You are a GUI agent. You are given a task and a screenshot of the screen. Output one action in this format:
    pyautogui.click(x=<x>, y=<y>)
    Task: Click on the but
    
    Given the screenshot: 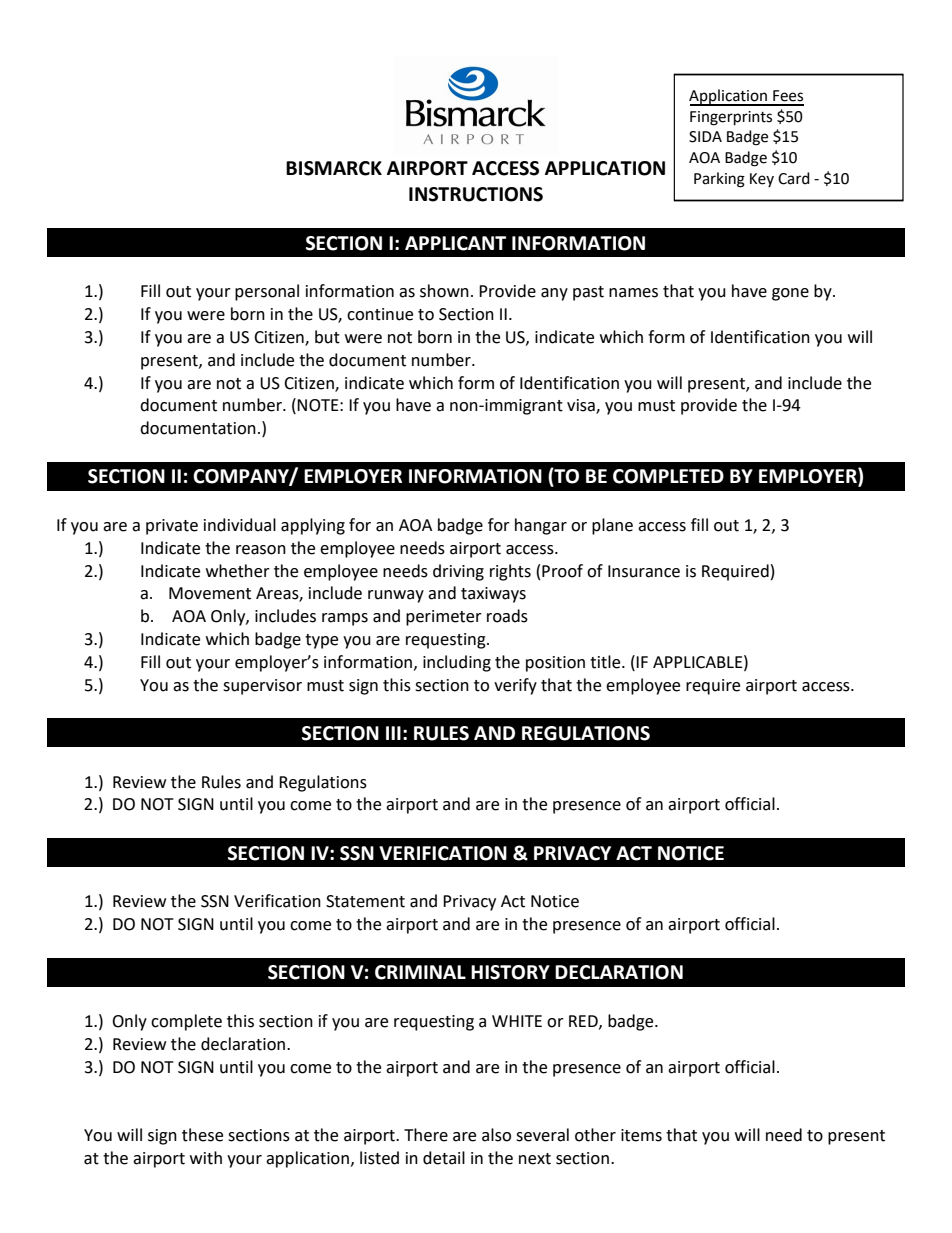 What is the action you would take?
    pyautogui.click(x=327, y=337)
